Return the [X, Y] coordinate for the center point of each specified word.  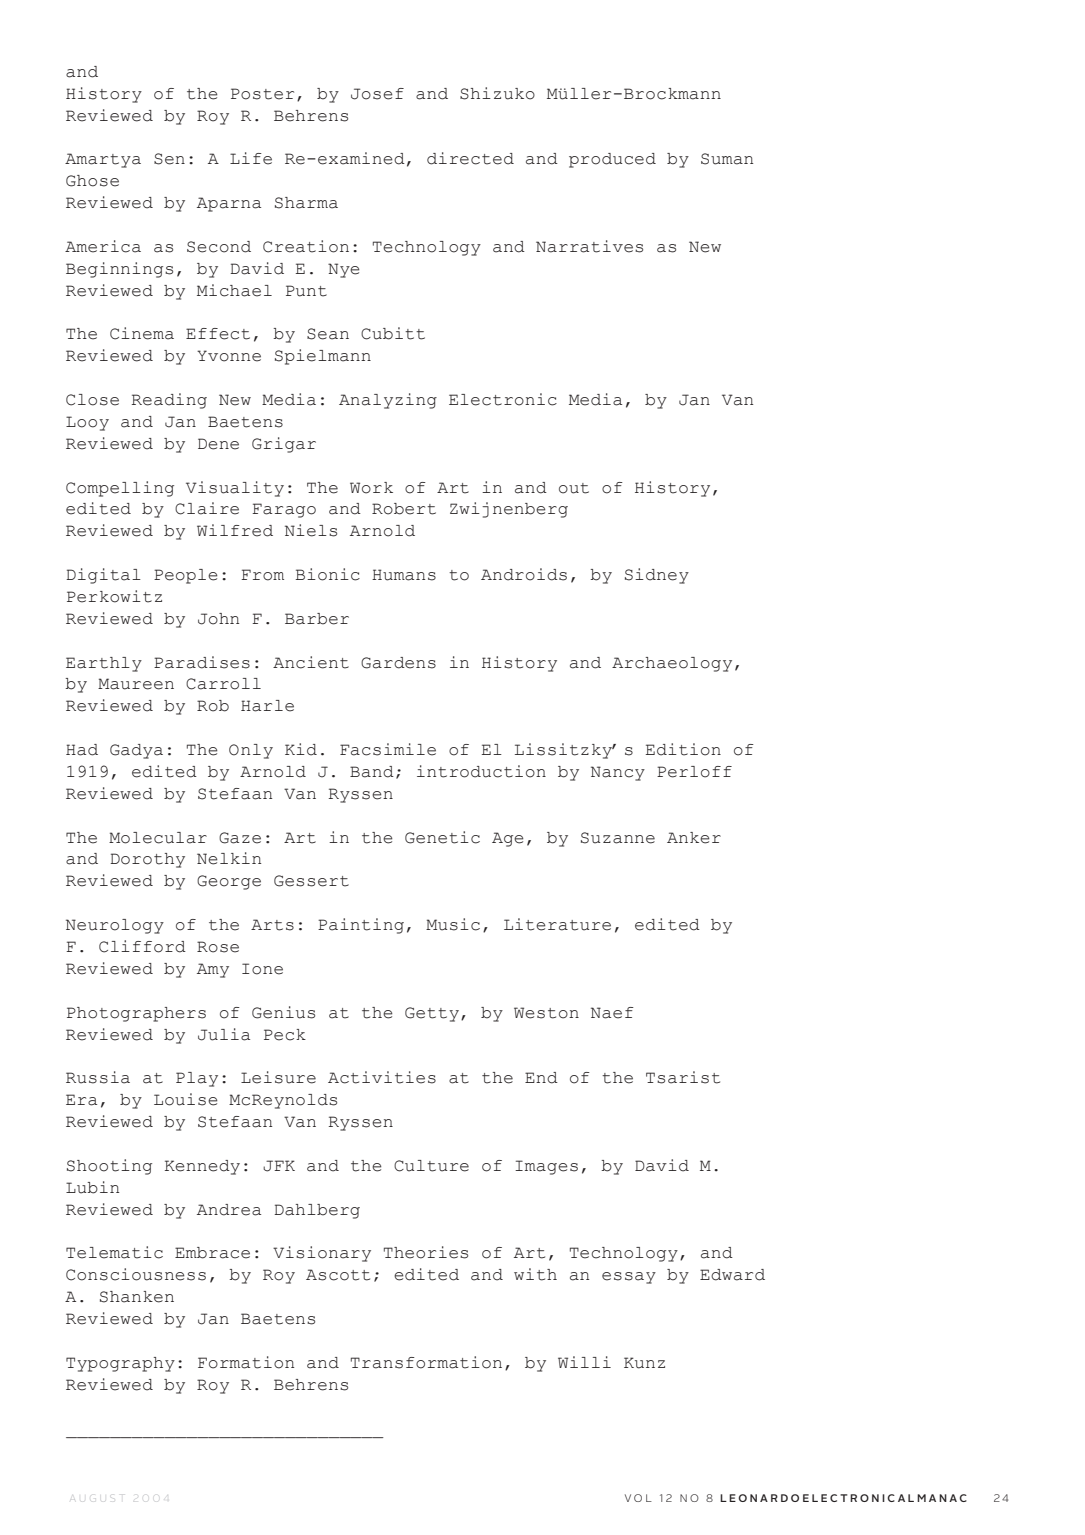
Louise [186, 1099]
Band [372, 772]
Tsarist [683, 1077]
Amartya [103, 160]
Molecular [158, 838]
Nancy [618, 773]
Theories [426, 1252]
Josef [377, 94]
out [574, 488]
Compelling [120, 489]
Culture [431, 1166]
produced [612, 160]
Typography [120, 1364]
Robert [404, 509]
